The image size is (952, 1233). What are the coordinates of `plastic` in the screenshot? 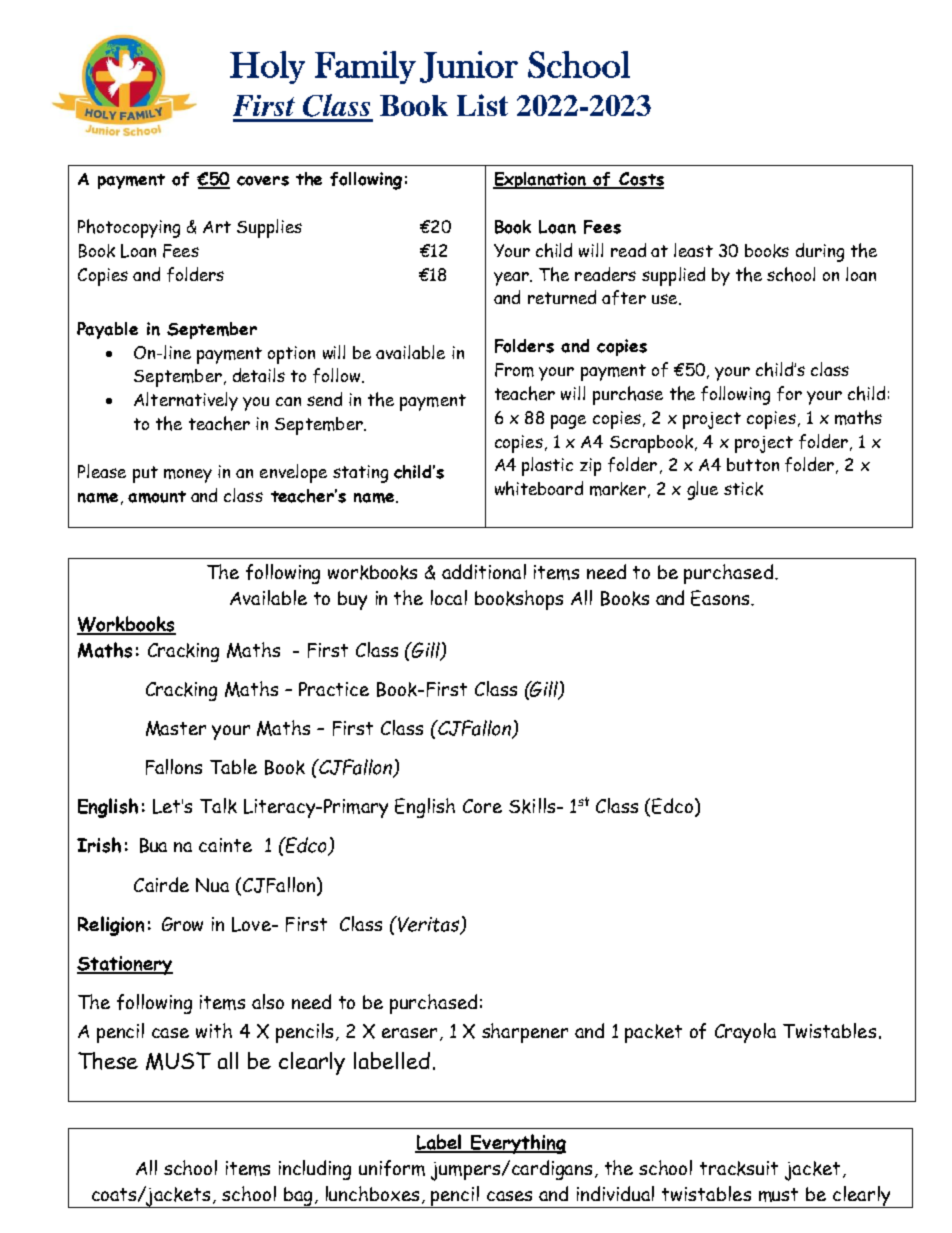 It's located at (547, 466).
